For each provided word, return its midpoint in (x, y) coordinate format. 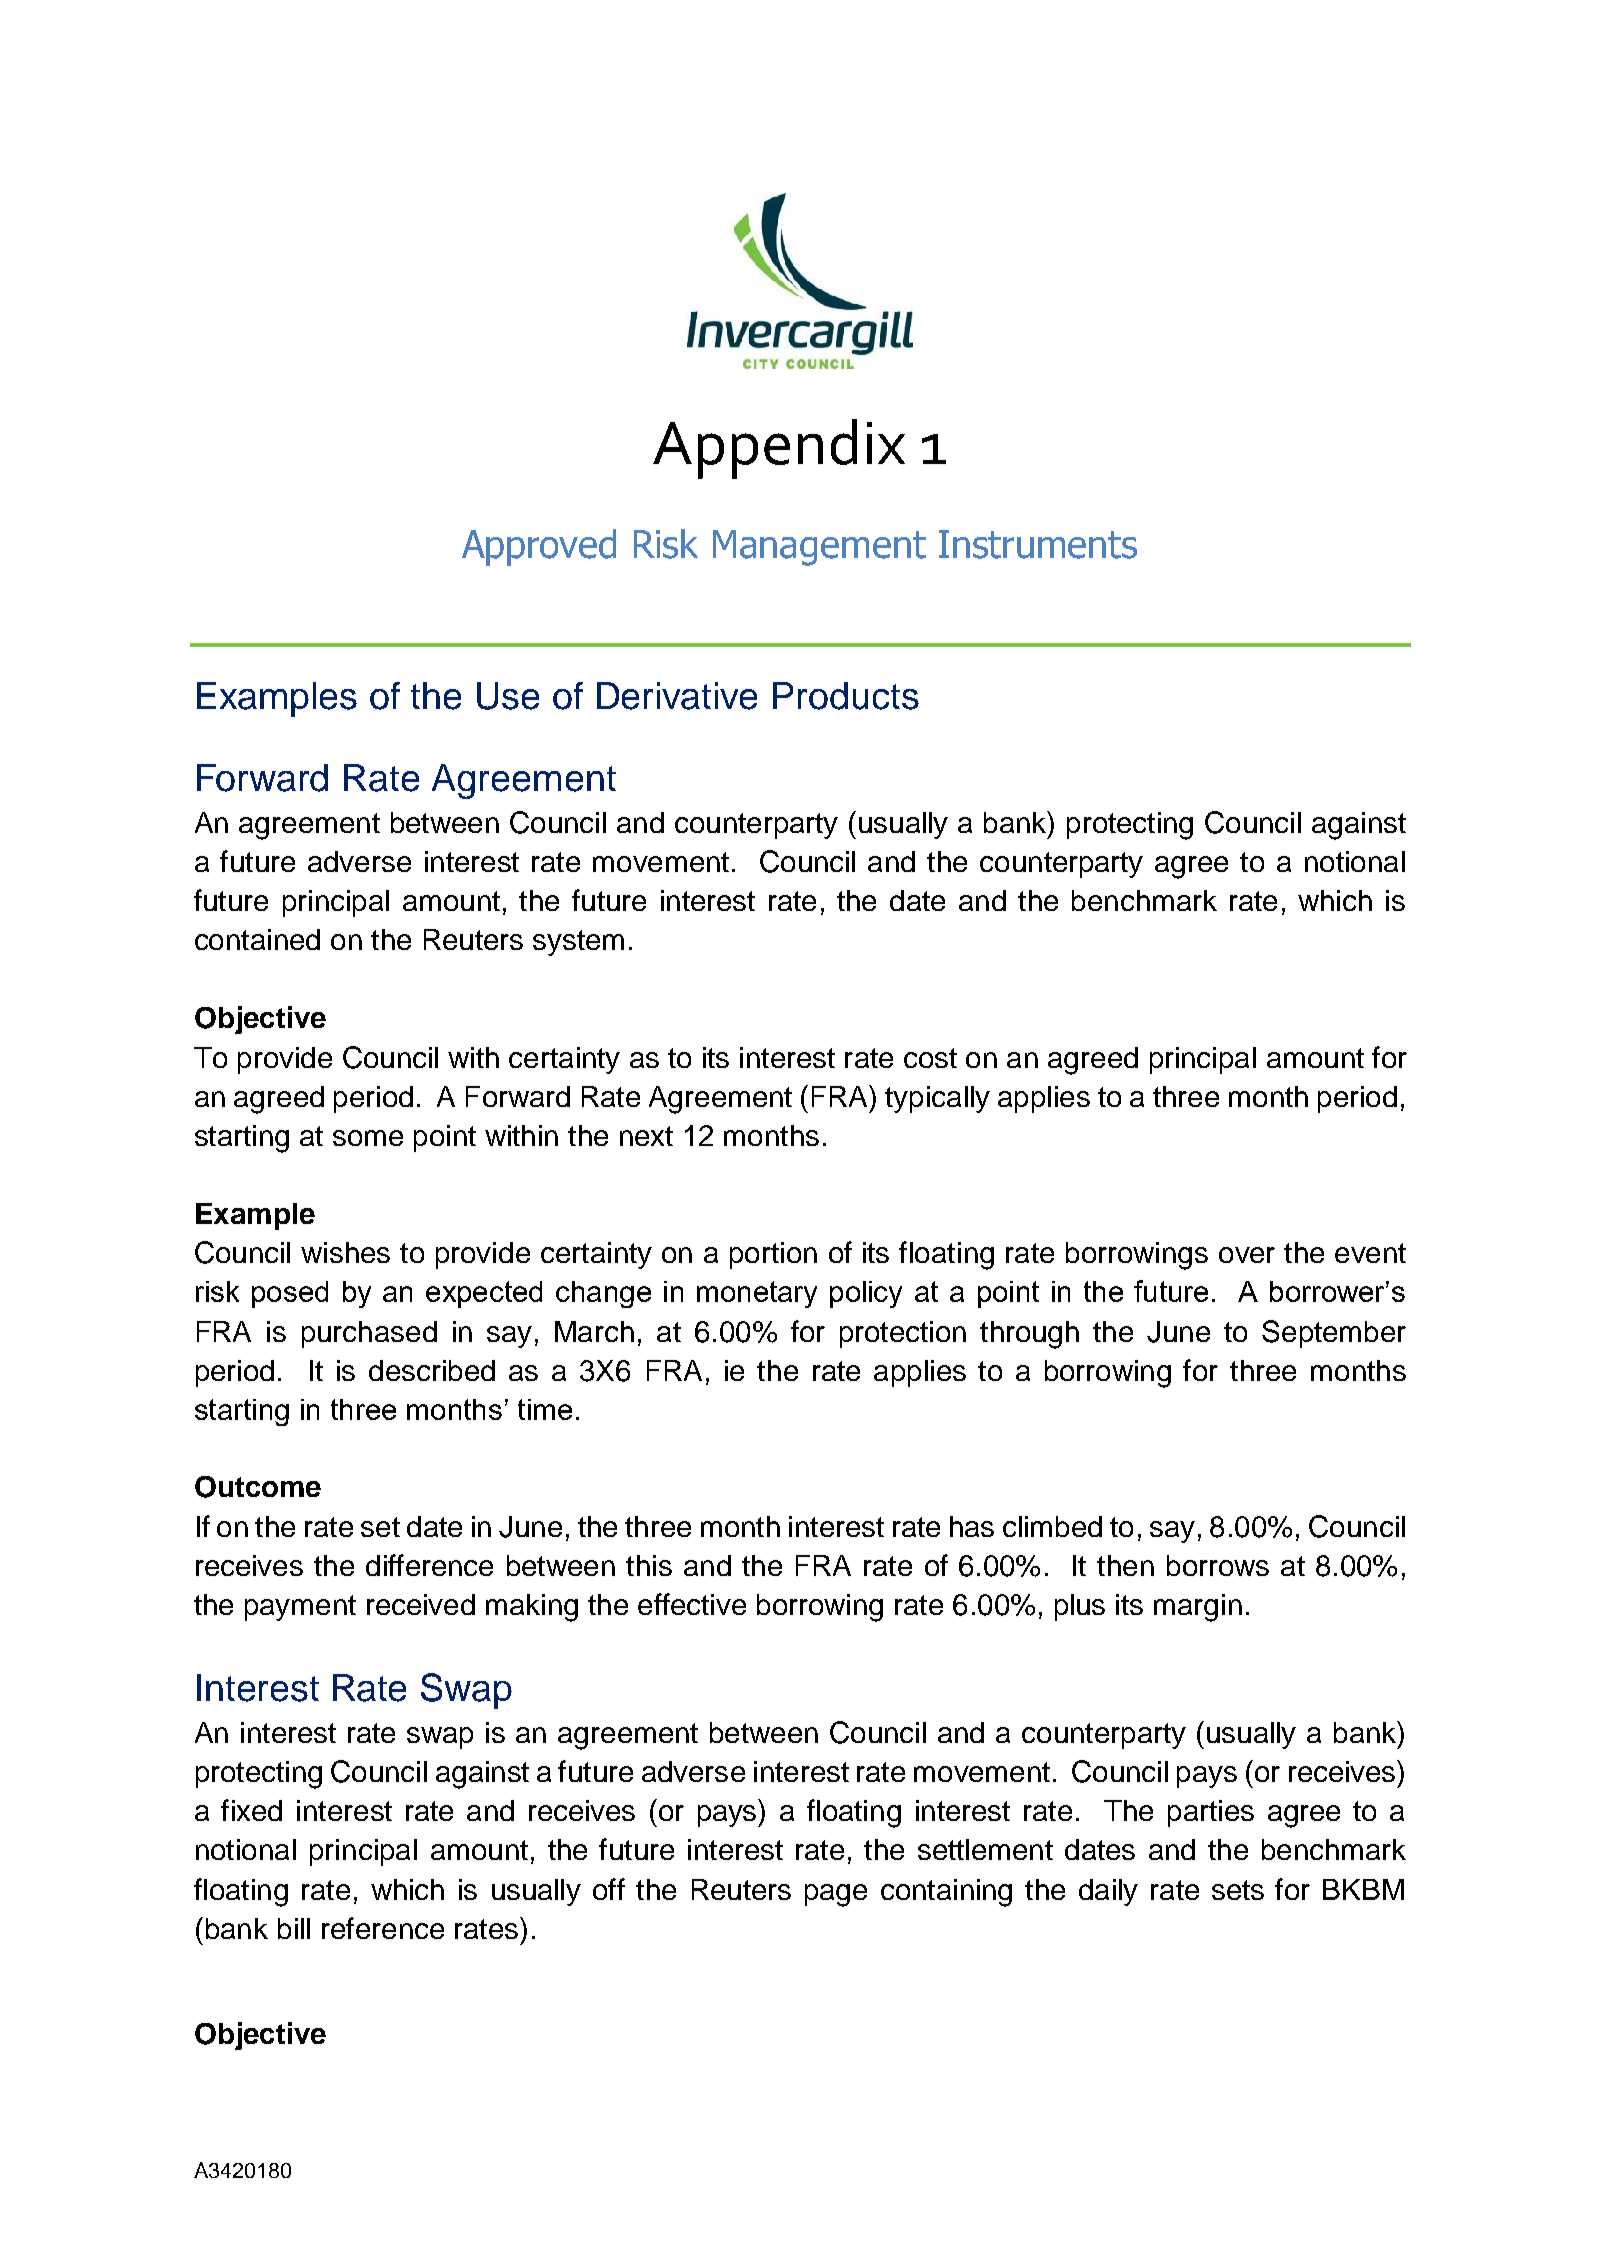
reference (383, 1928)
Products (846, 696)
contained (257, 939)
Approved (539, 547)
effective (692, 1604)
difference (429, 1565)
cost (930, 1058)
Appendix (779, 449)
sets (1238, 1890)
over (1247, 1255)
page (836, 1895)
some (368, 1138)
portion (773, 1255)
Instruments (1038, 544)
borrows (1218, 1565)
